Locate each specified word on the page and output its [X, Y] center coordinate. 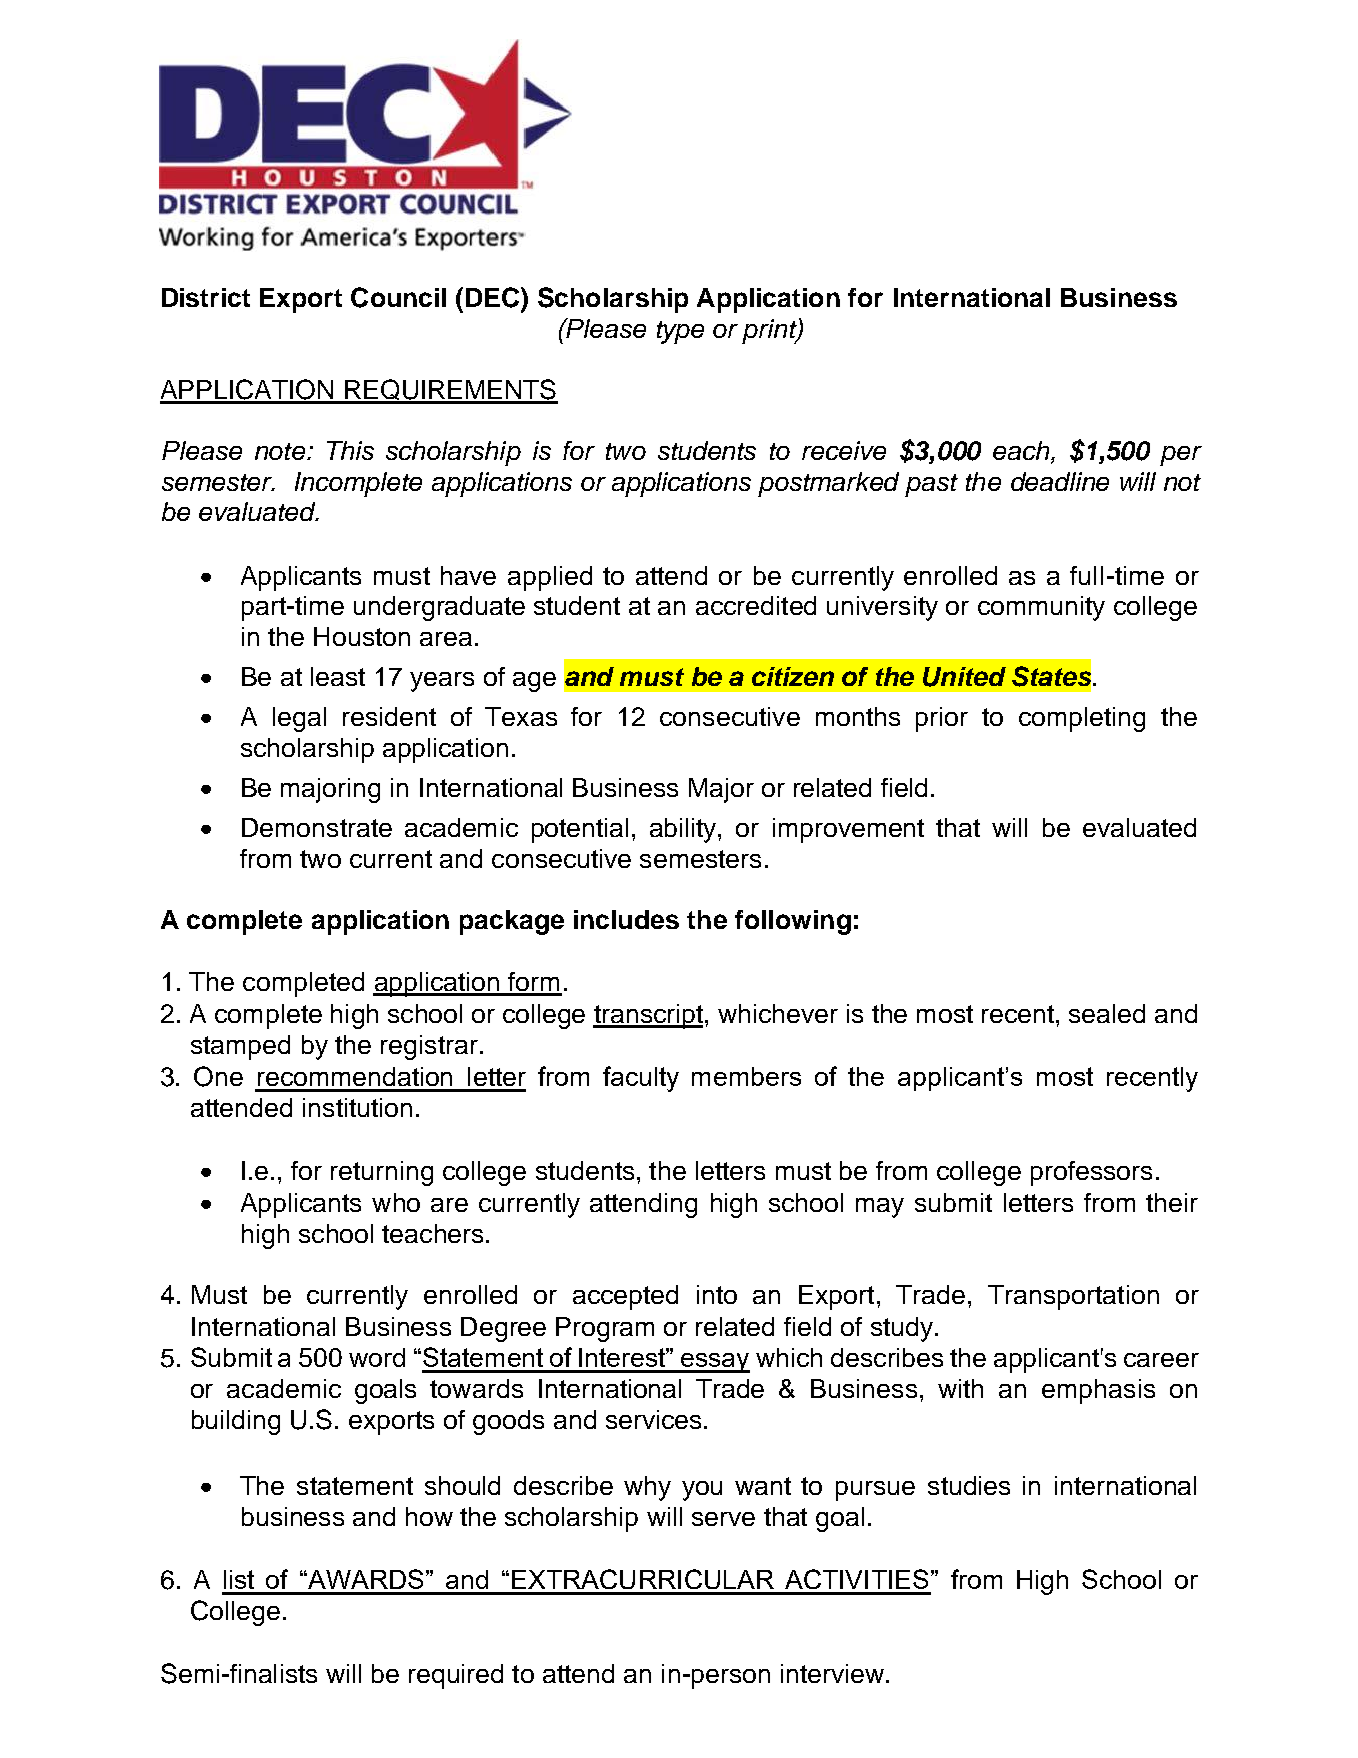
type [680, 332]
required [456, 1676]
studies [969, 1485]
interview [832, 1673]
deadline [1060, 481]
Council [398, 297]
